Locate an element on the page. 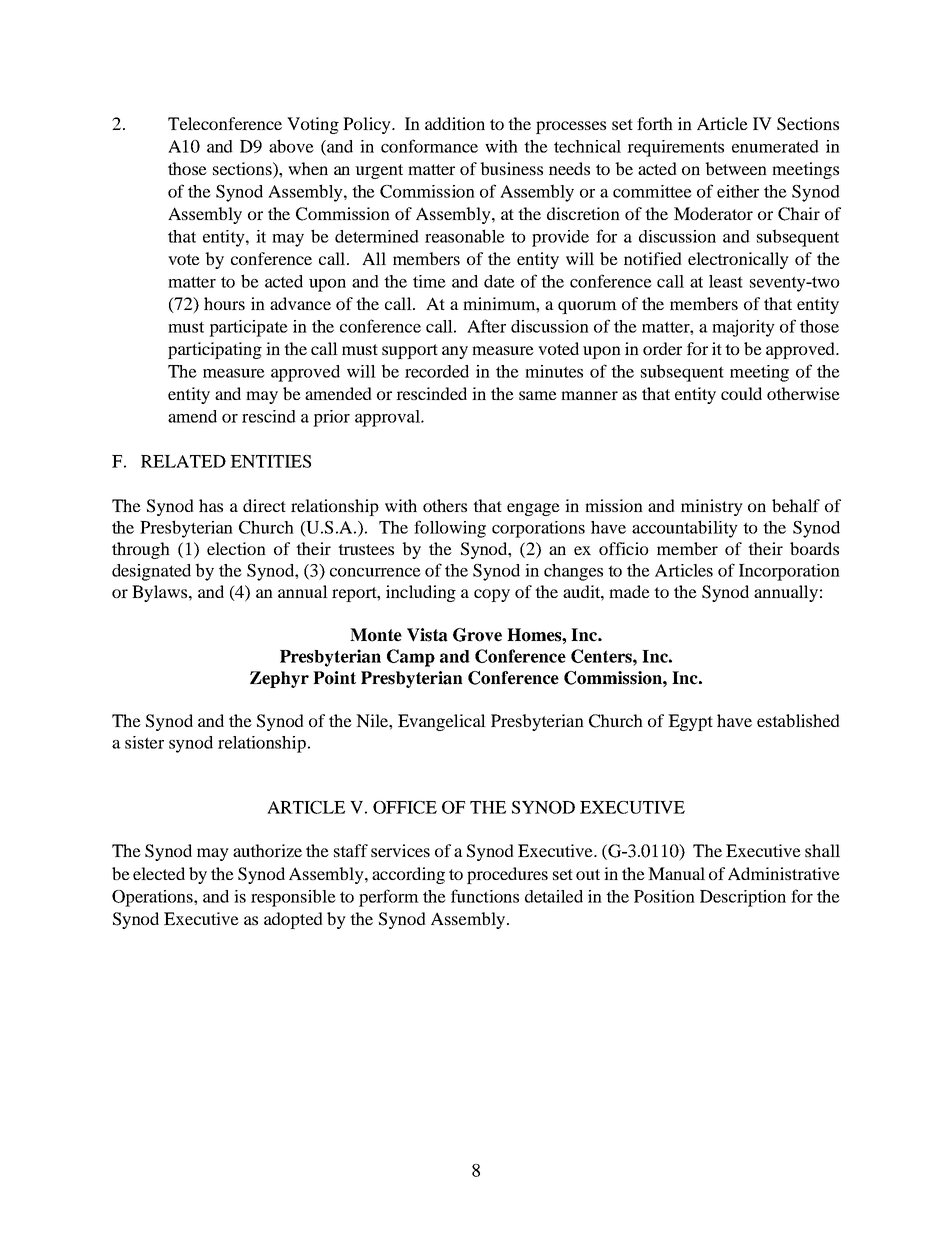 This document has height=1233, width=952. Operations is located at coordinates (153, 898).
